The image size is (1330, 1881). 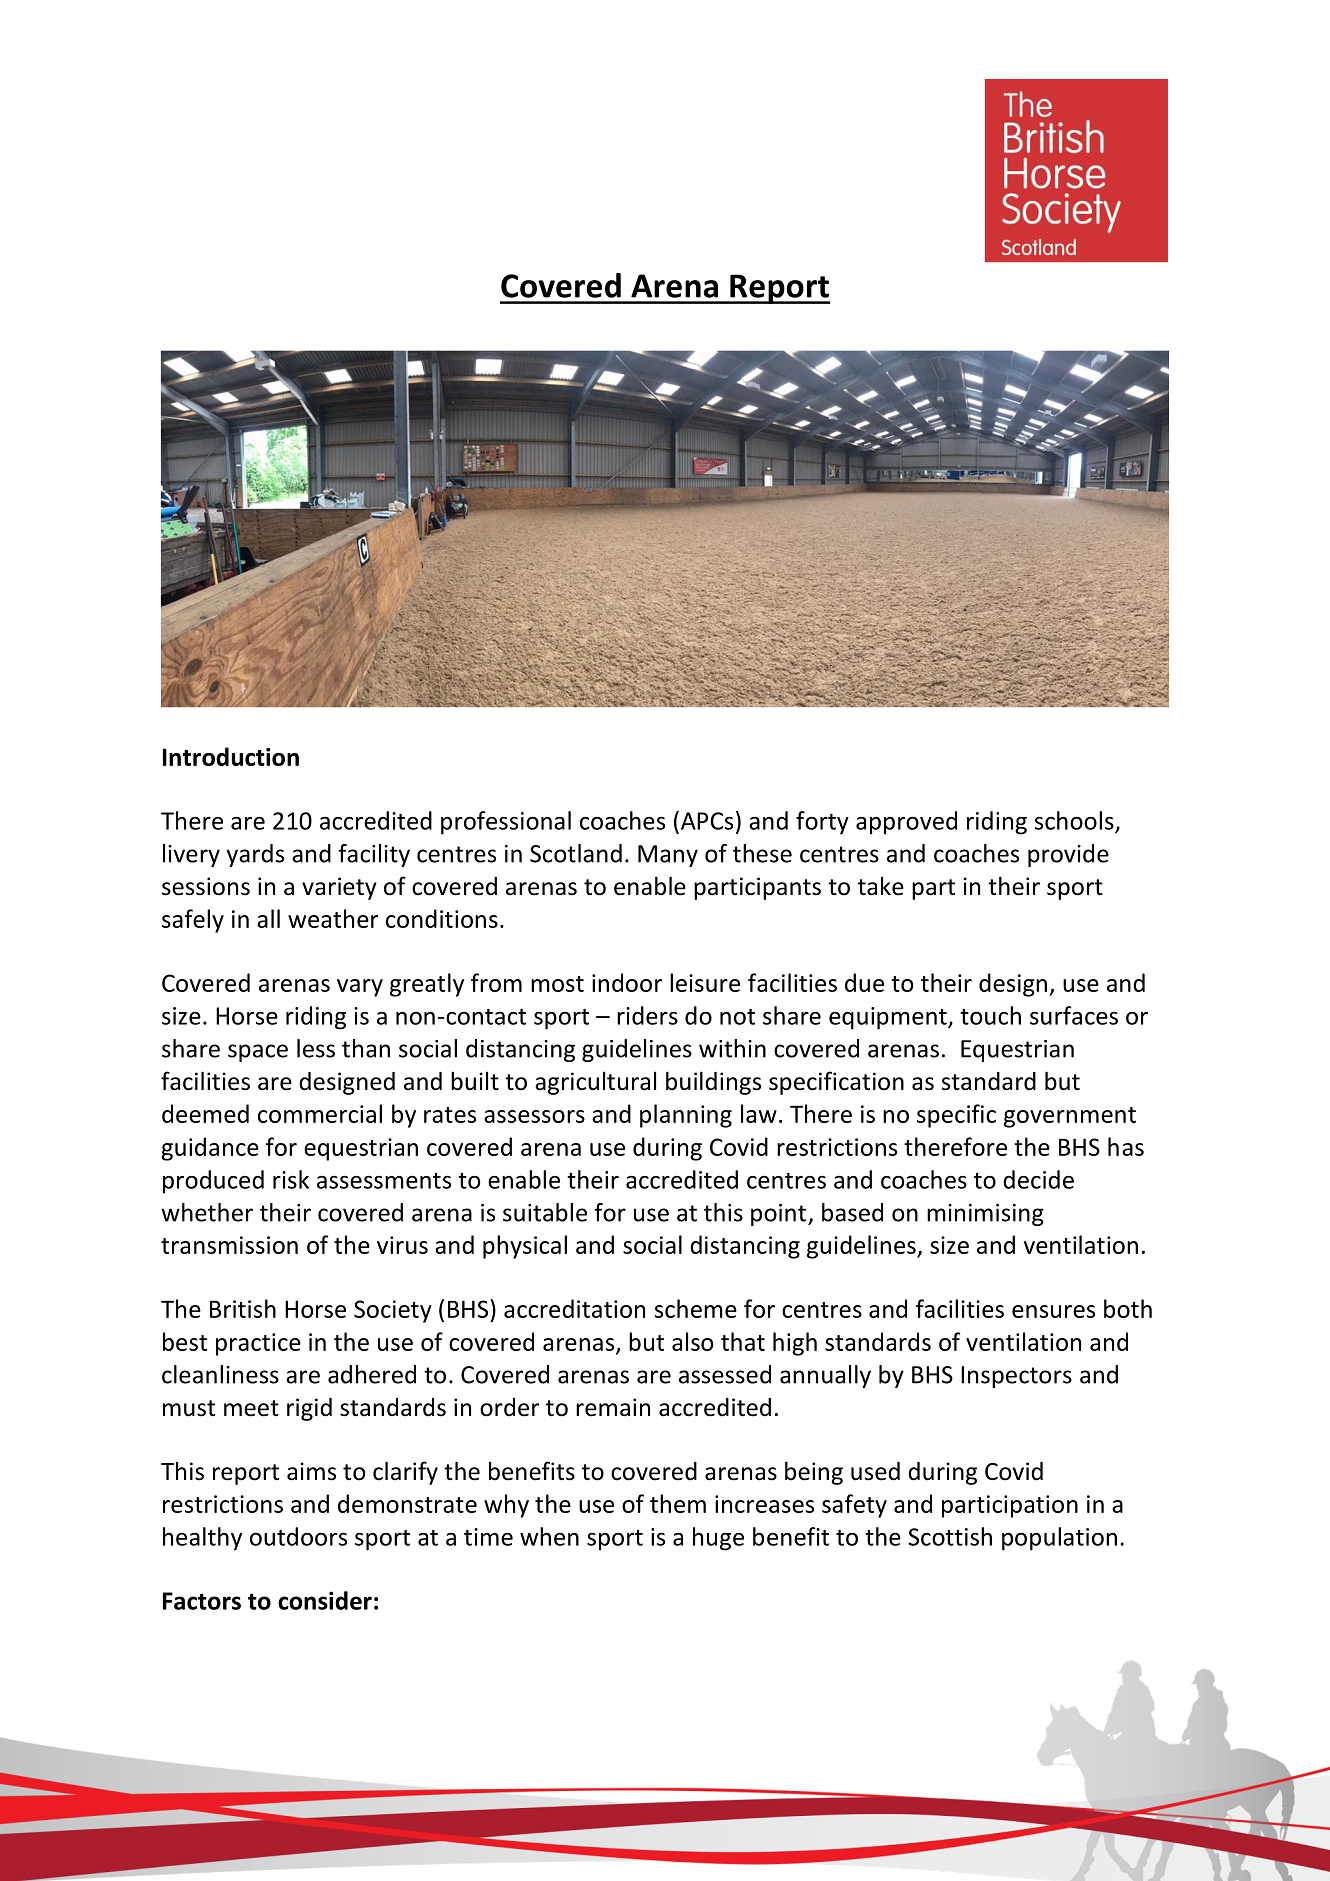 I want to click on riders, so click(x=647, y=1015).
